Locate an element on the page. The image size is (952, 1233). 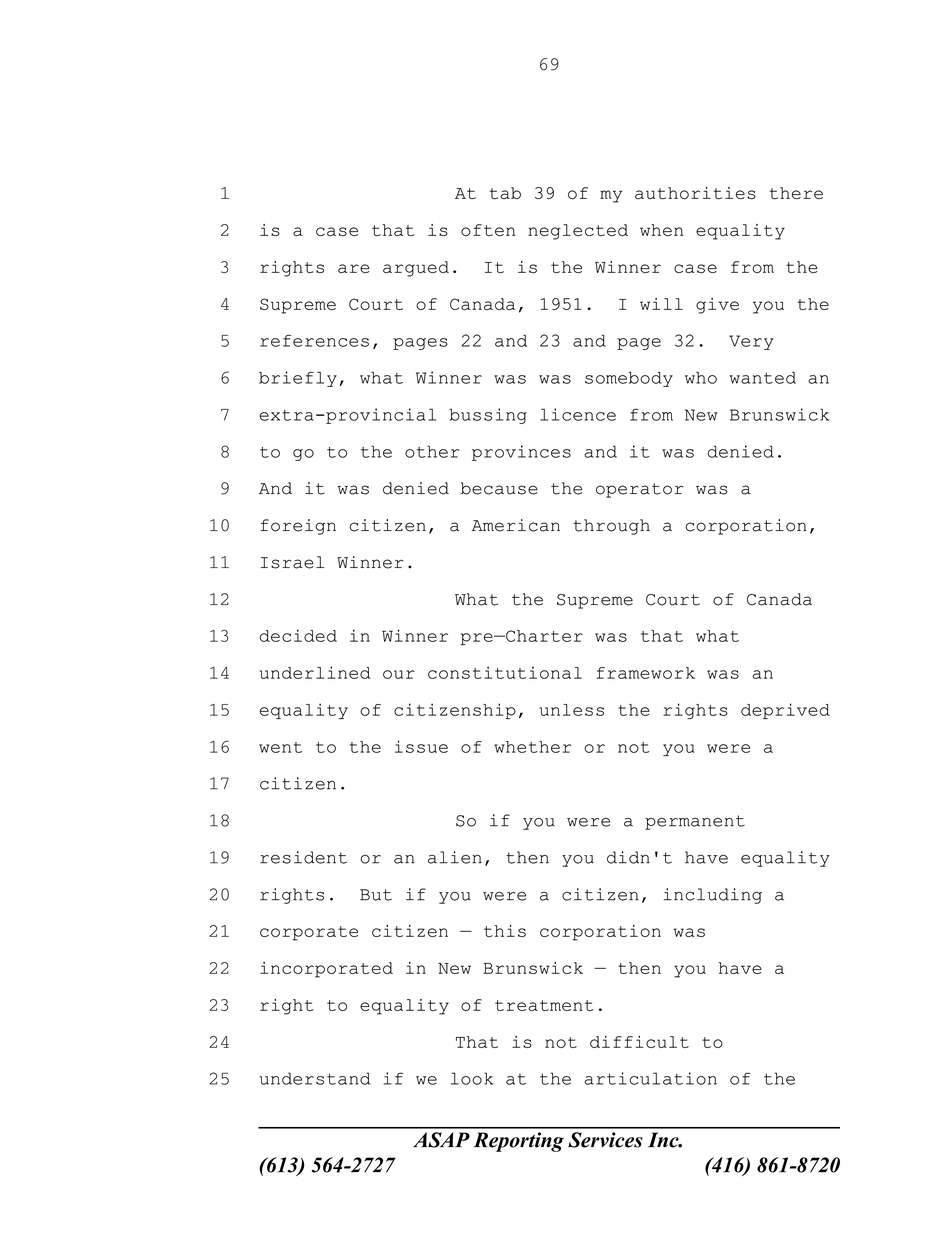
operator is located at coordinates (639, 490).
